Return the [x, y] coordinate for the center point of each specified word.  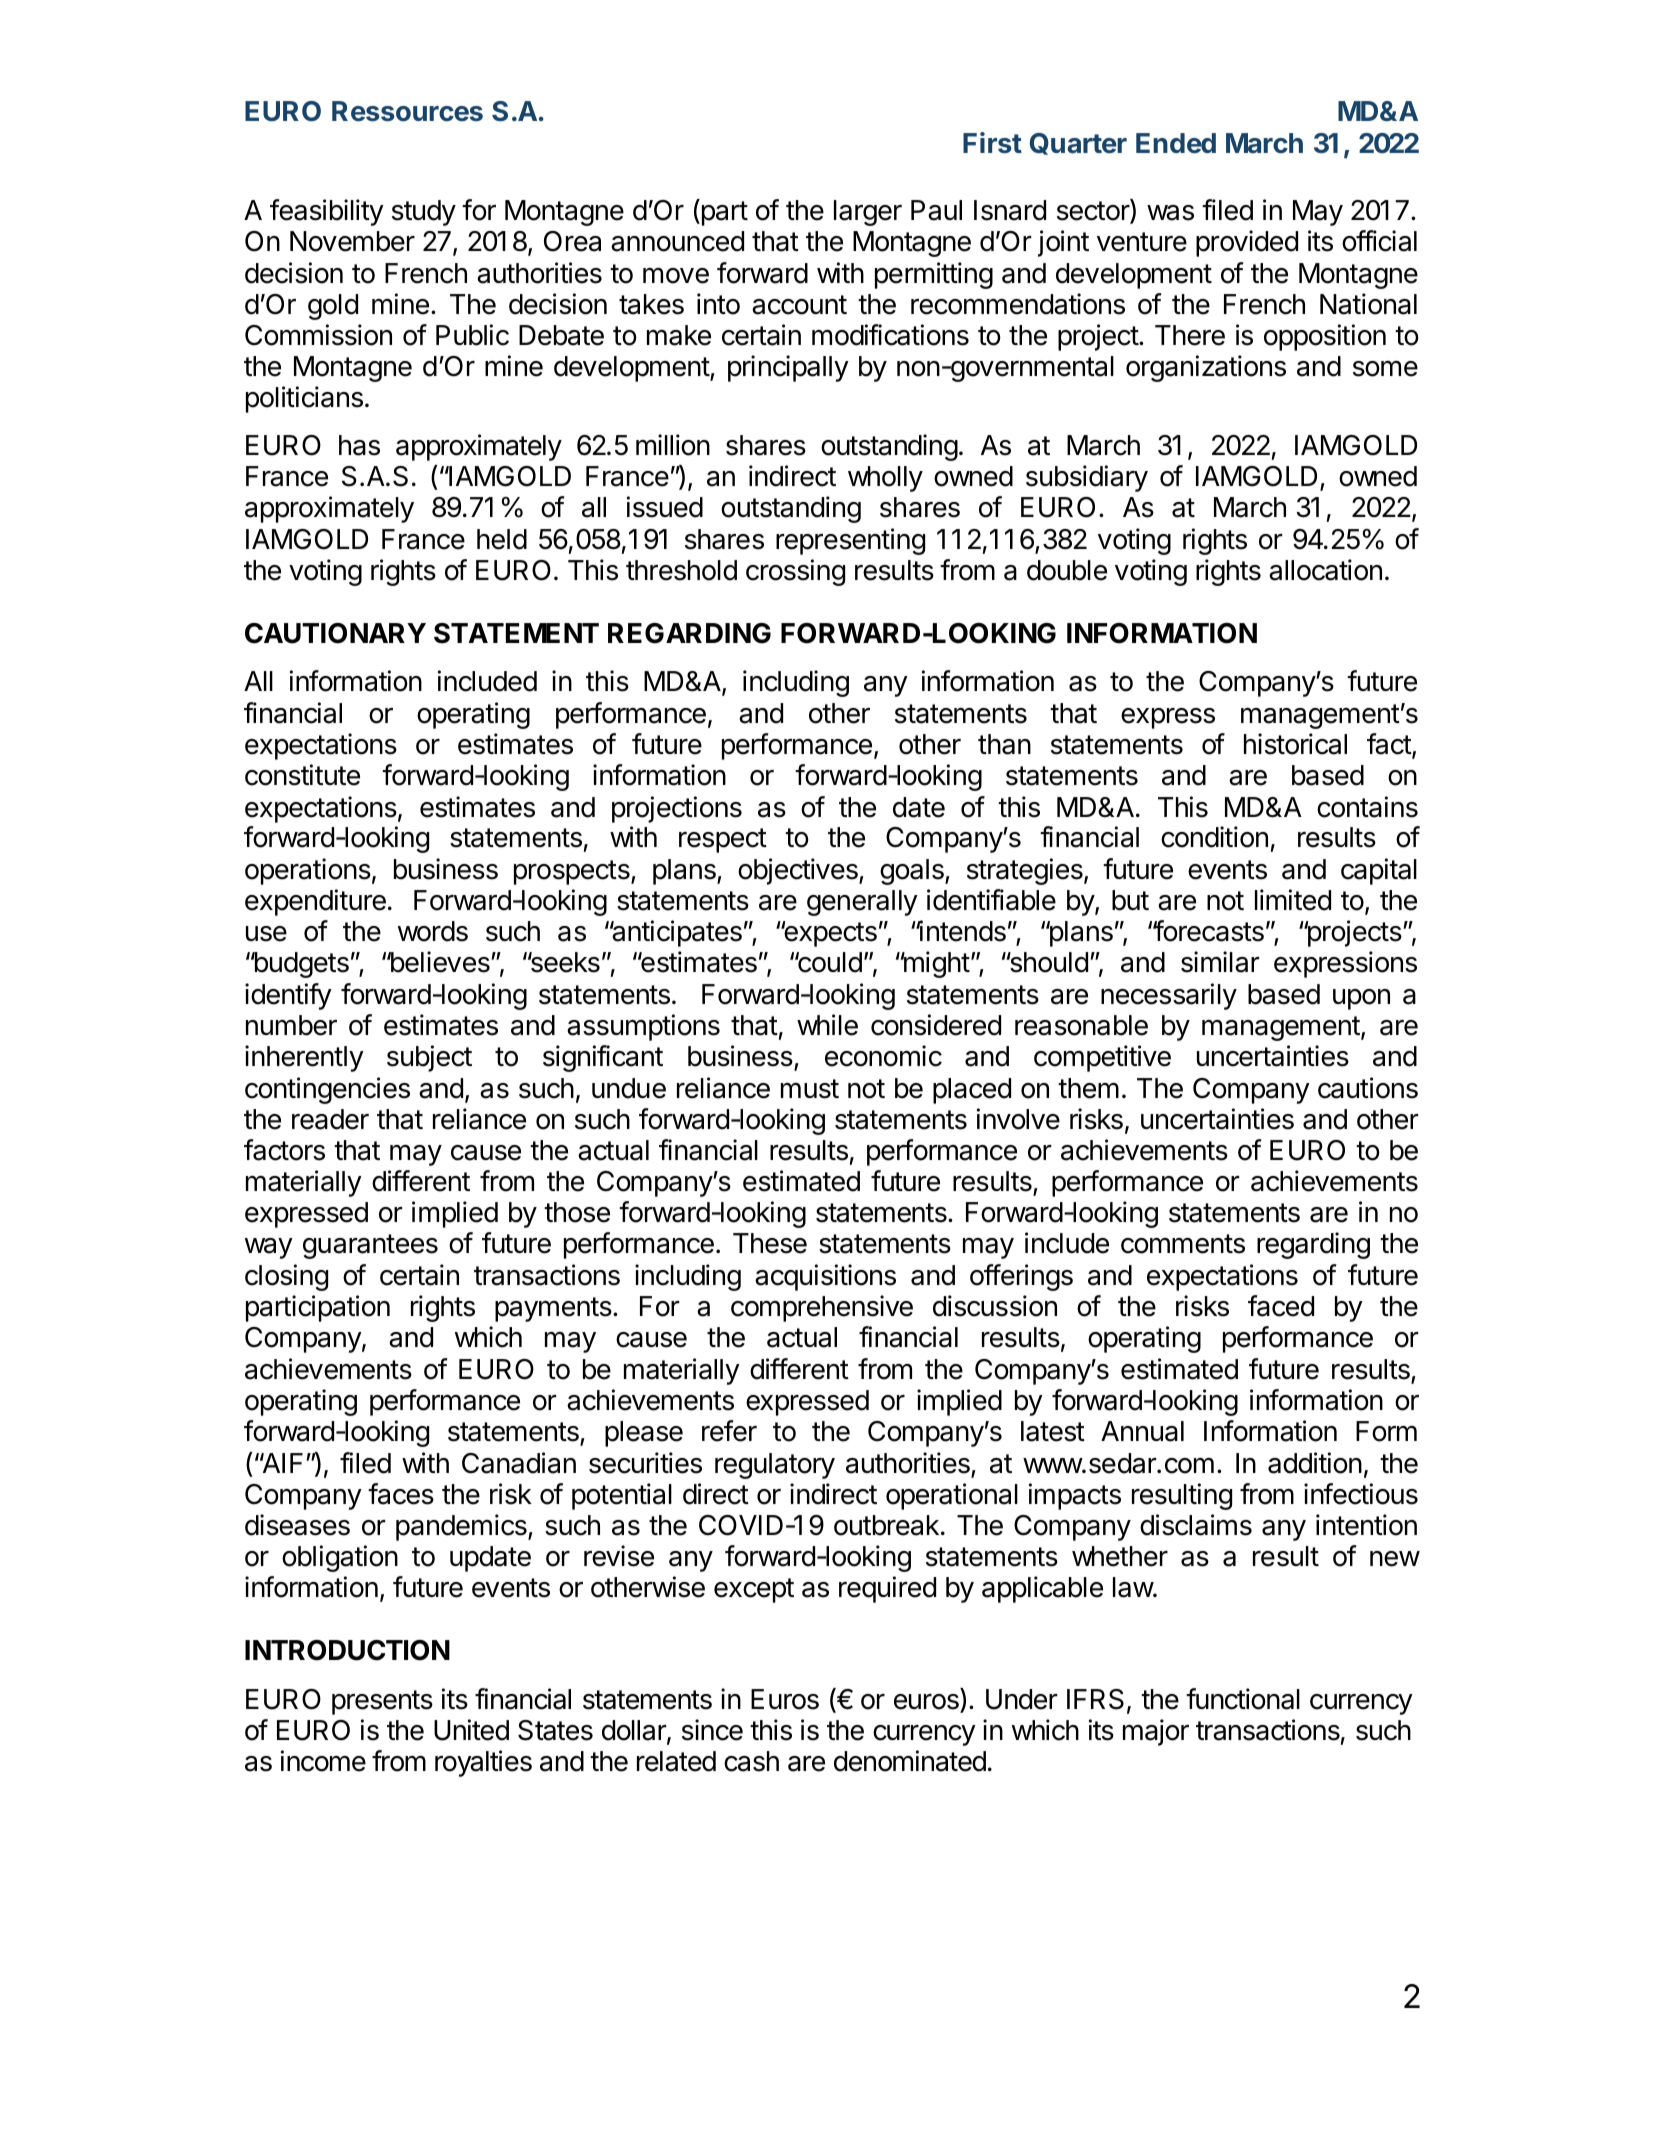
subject [429, 1058]
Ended [1176, 143]
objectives [799, 871]
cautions [1368, 1088]
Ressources [407, 111]
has [359, 445]
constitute [302, 775]
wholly [885, 479]
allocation [1325, 570]
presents [382, 1702]
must [810, 1089]
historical [1295, 744]
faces [401, 1494]
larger [868, 213]
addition [1315, 1463]
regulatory [775, 1466]
